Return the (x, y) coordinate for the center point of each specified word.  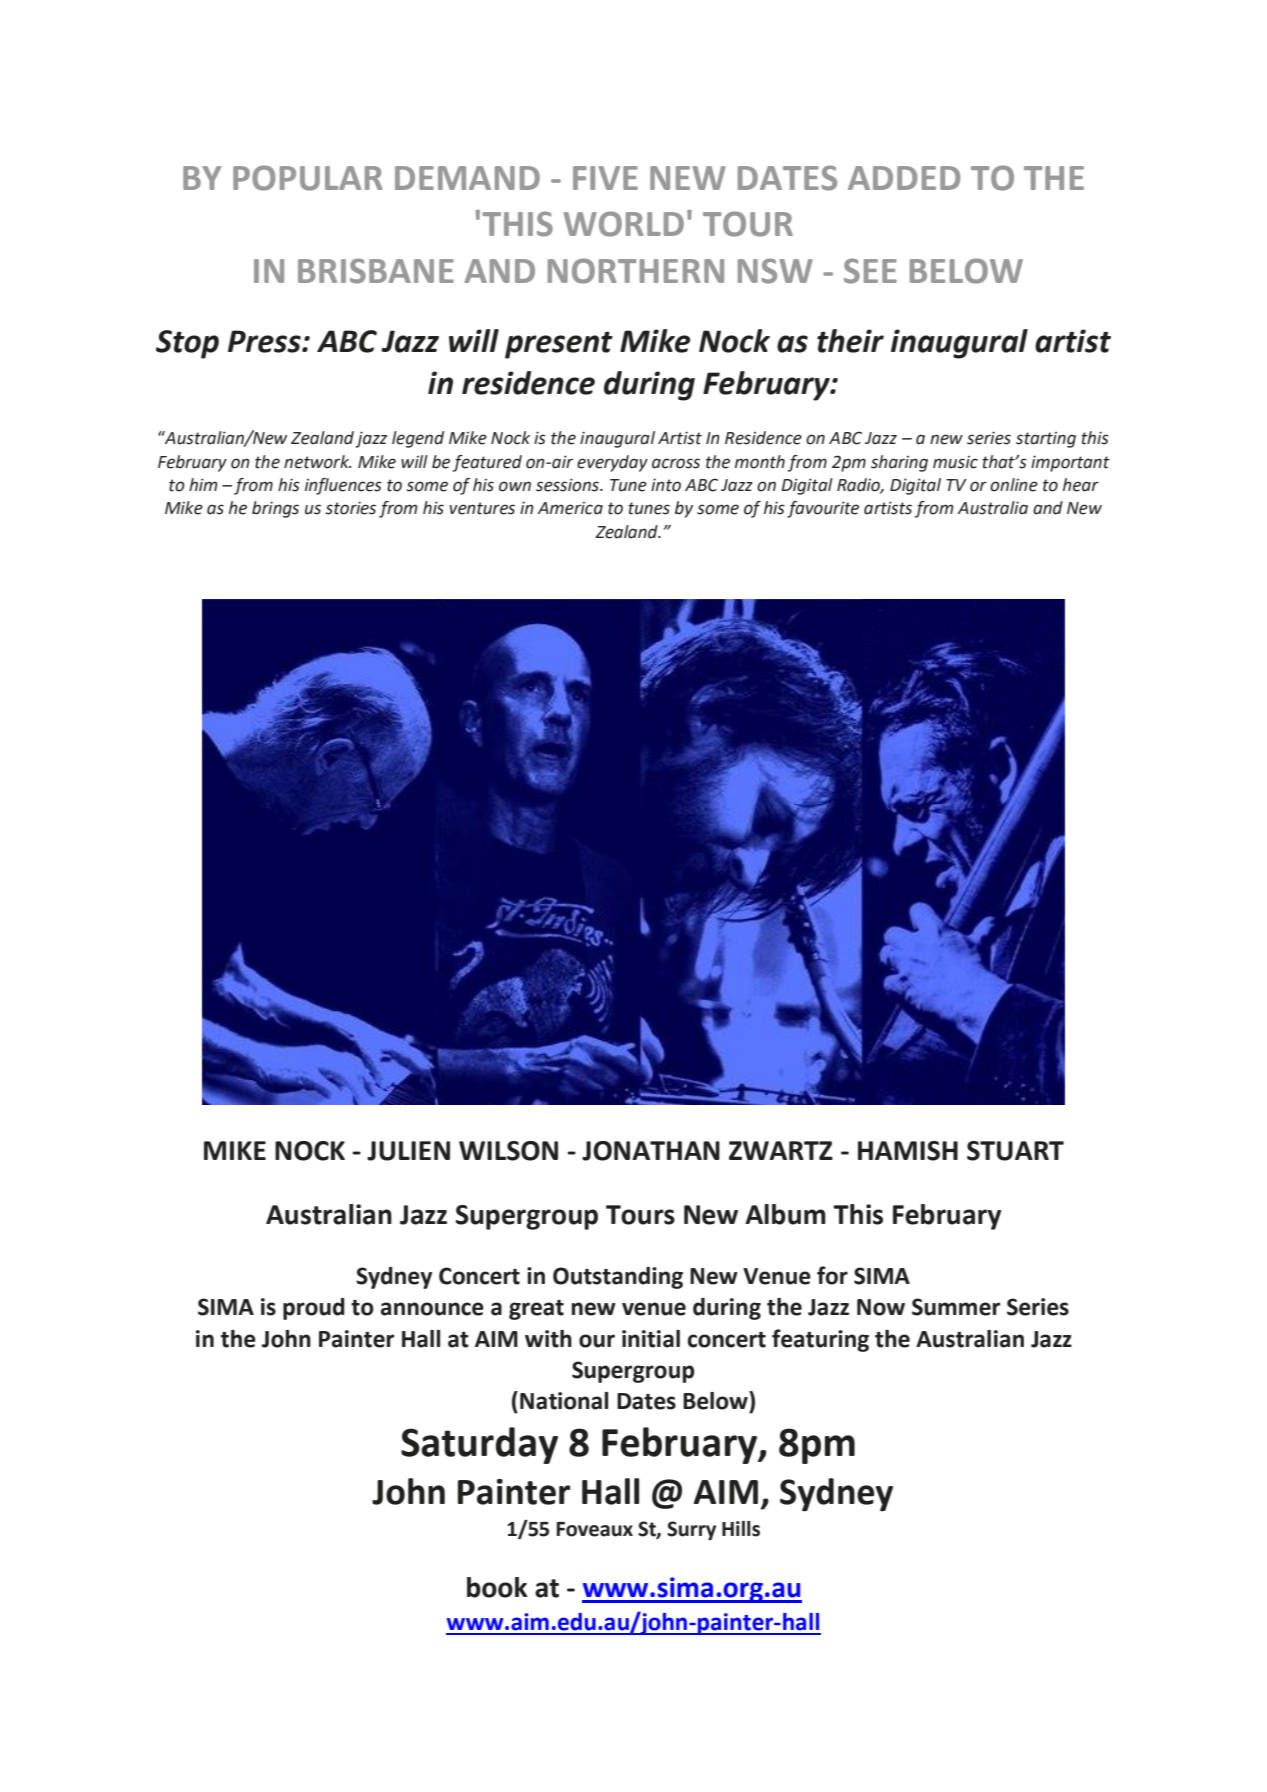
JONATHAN (651, 1151)
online (1014, 485)
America (570, 508)
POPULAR (307, 178)
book (497, 1587)
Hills (741, 1529)
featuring (820, 1340)
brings (275, 509)
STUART (1015, 1151)
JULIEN (408, 1151)
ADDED (904, 178)
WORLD (624, 224)
